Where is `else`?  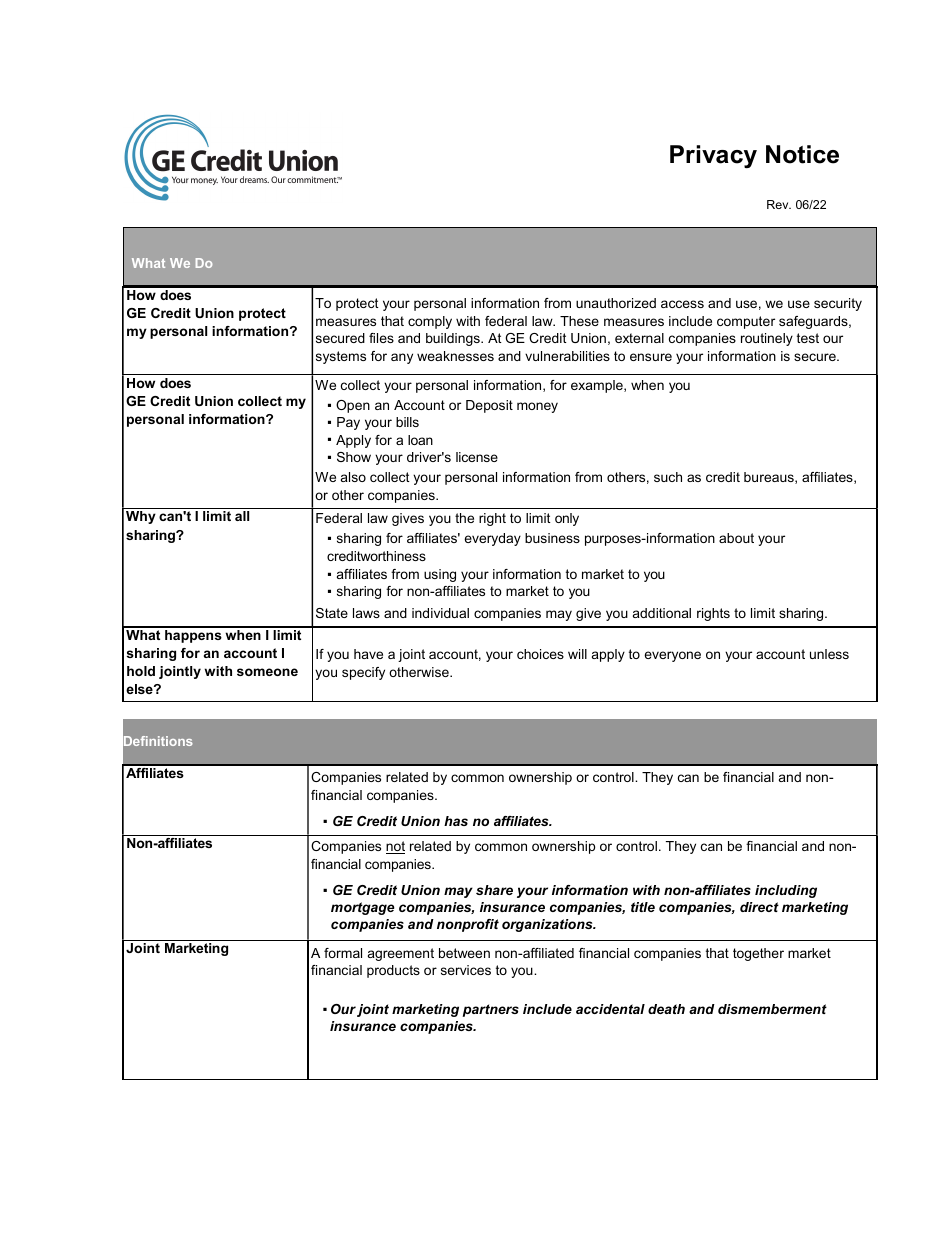 else is located at coordinates (140, 689).
